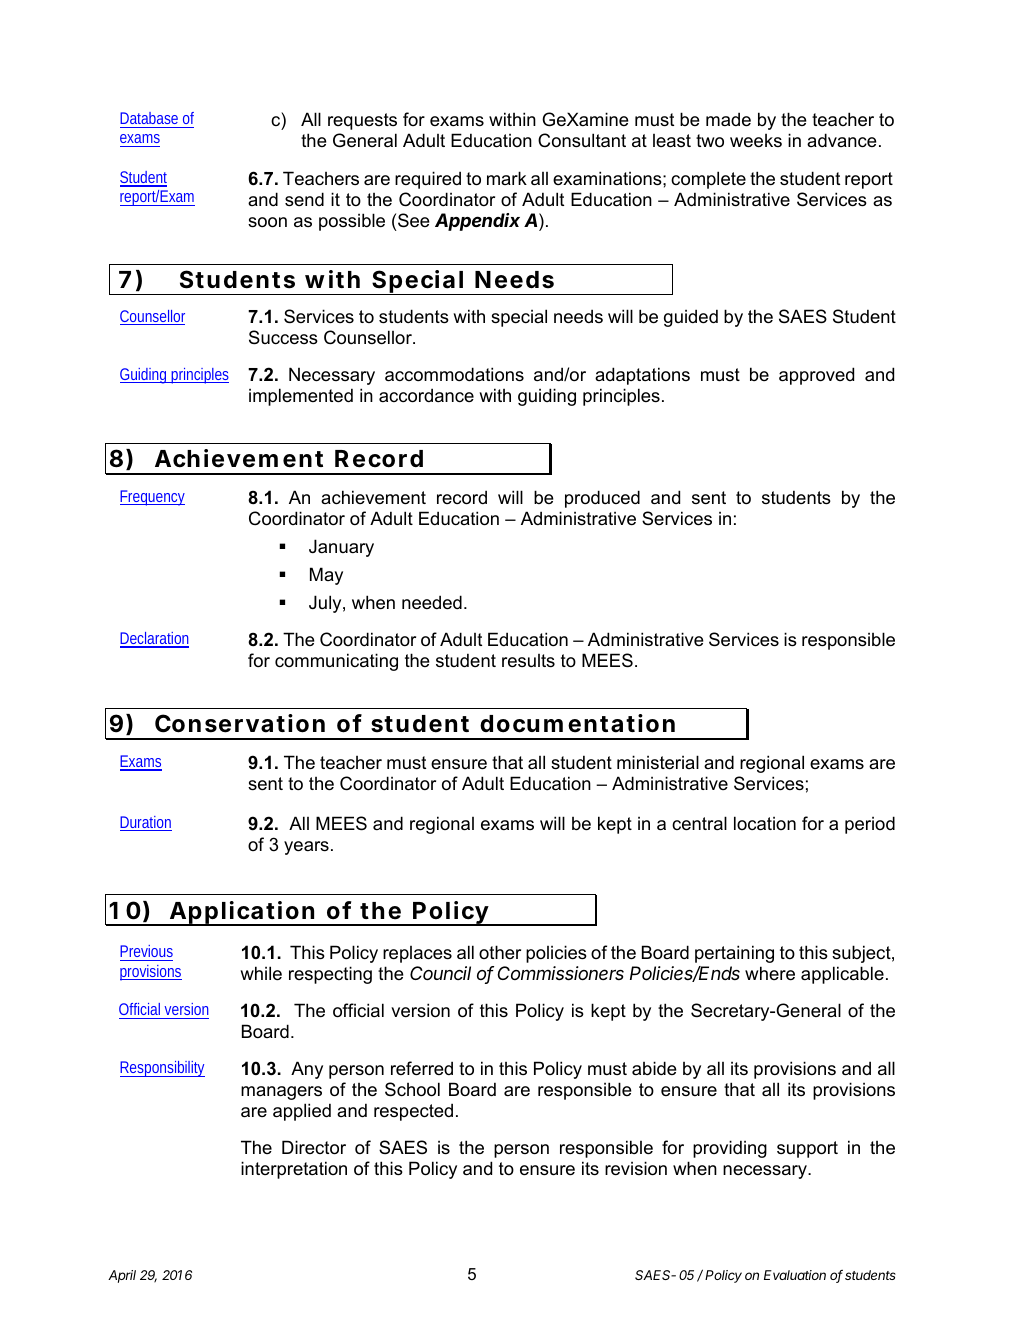 The image size is (1029, 1332). I want to click on mark, so click(507, 178).
